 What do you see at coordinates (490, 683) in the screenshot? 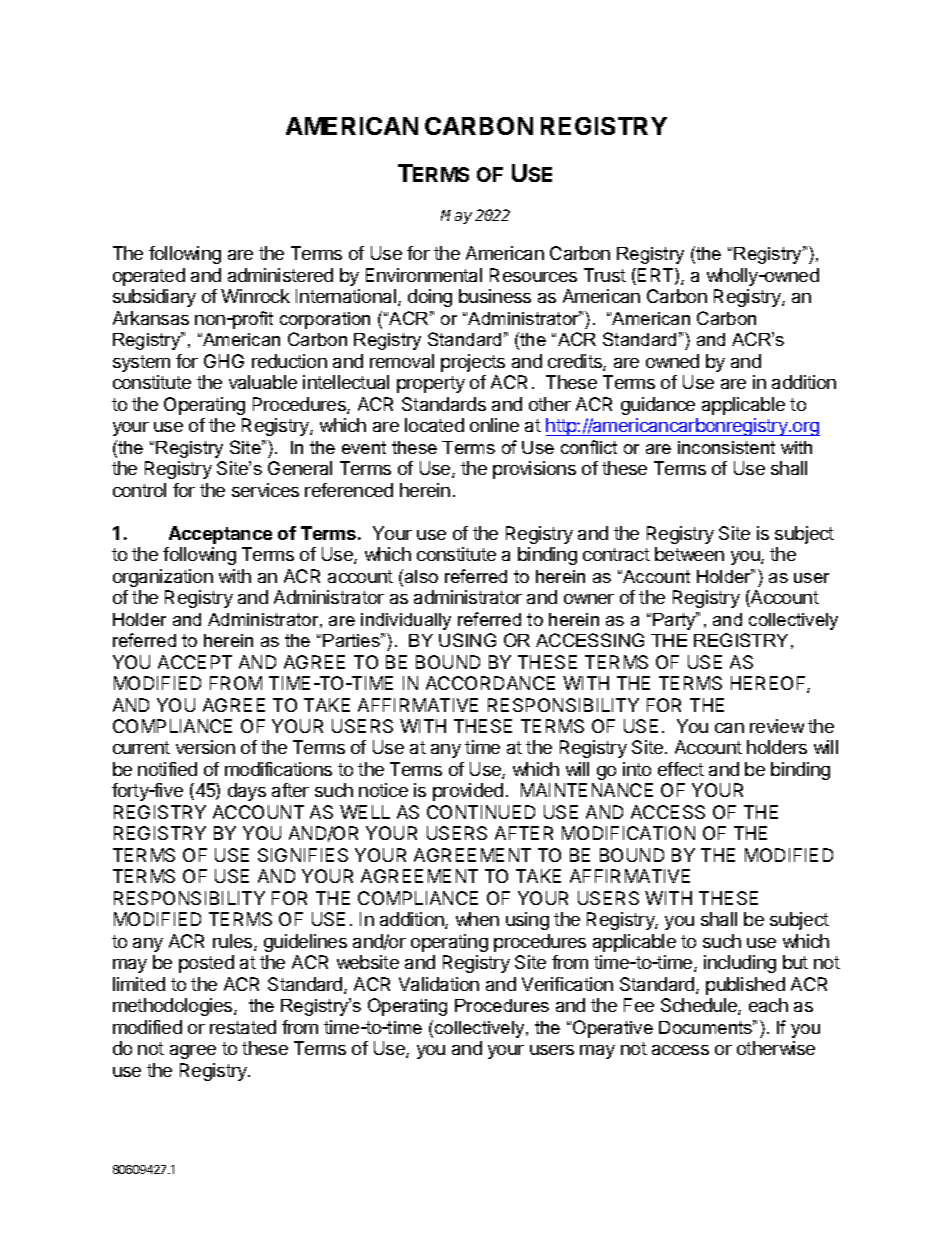
I see `ACCORDANCE` at bounding box center [490, 683].
